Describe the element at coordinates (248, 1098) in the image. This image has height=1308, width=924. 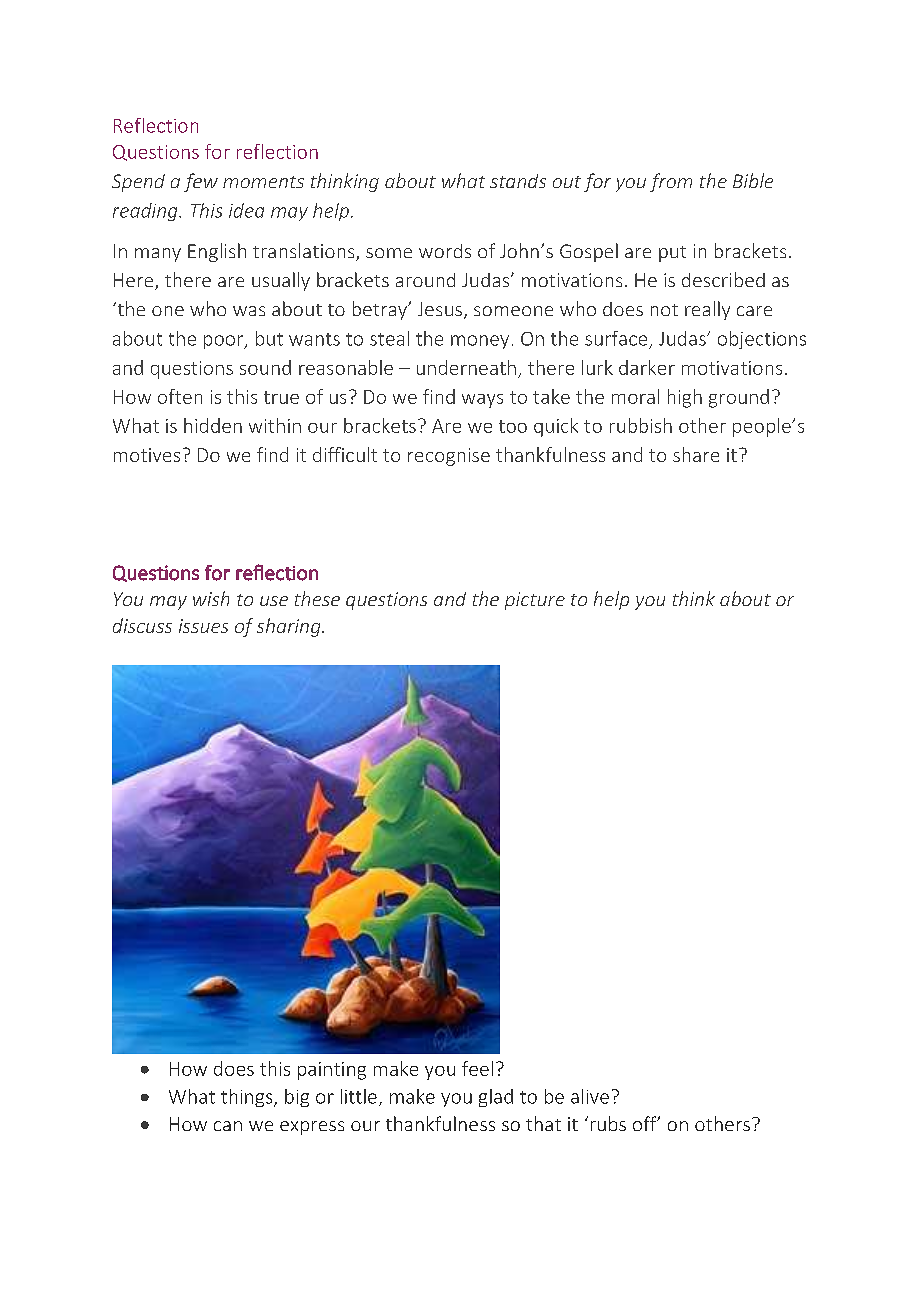
I see `things` at that location.
